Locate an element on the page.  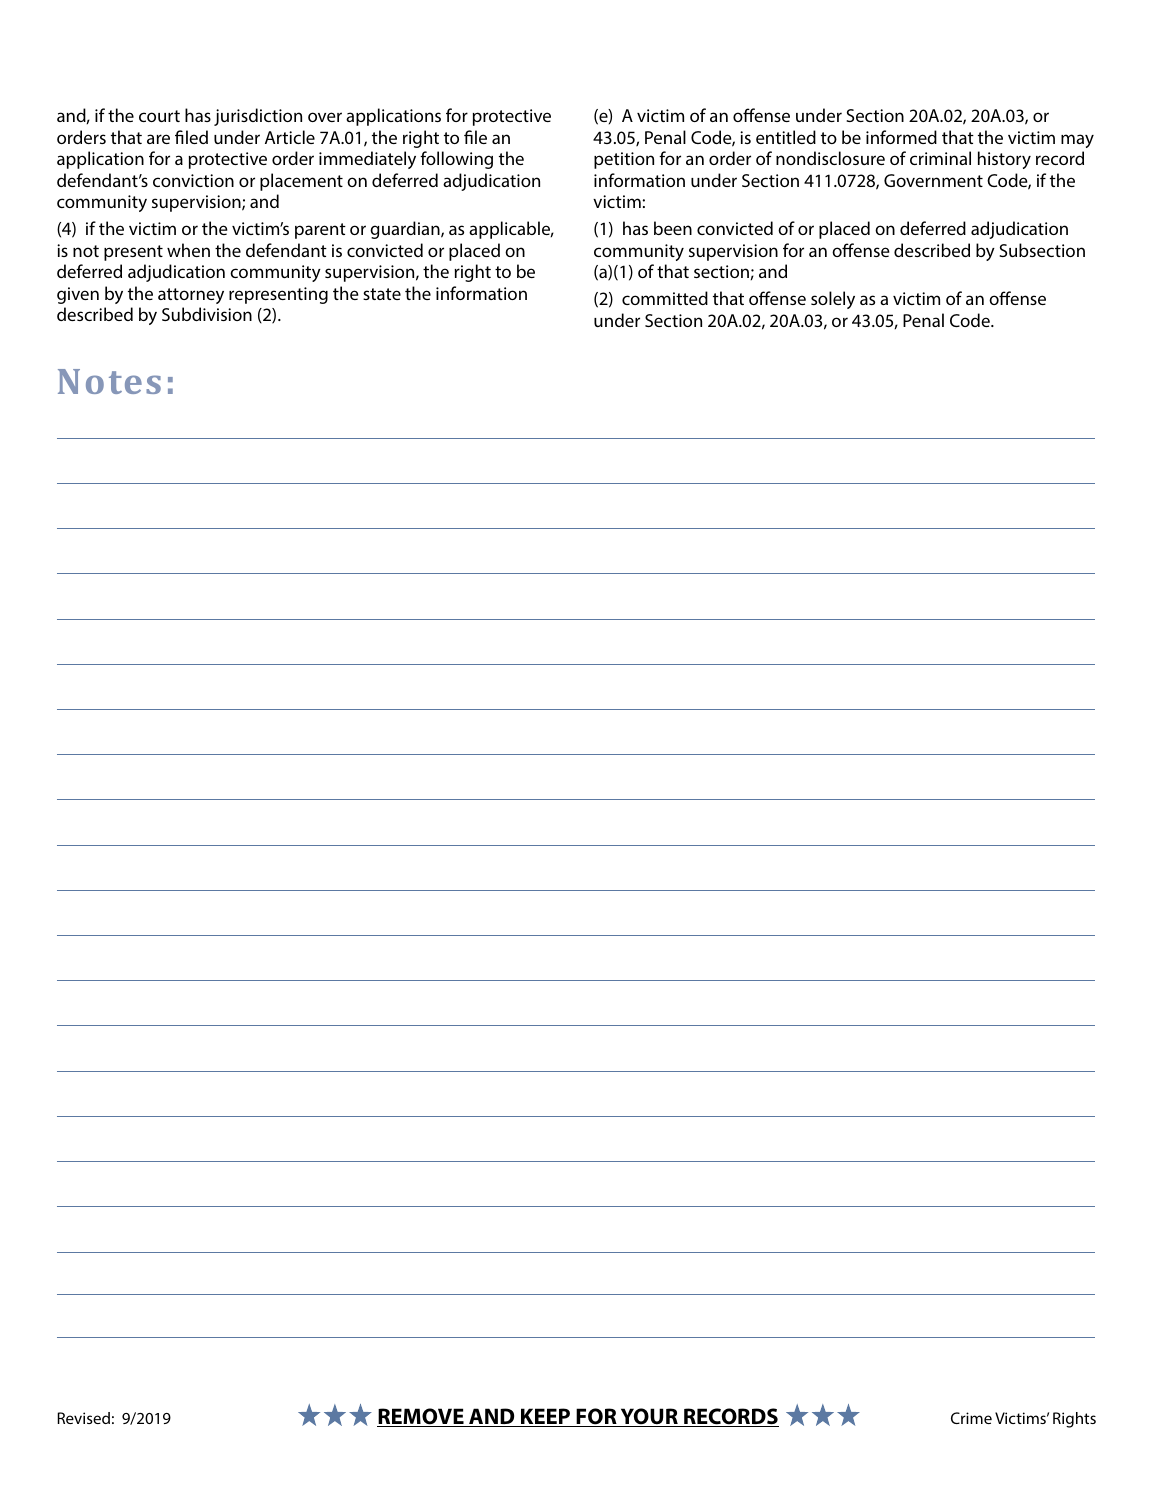
Revised is located at coordinates (83, 1418).
